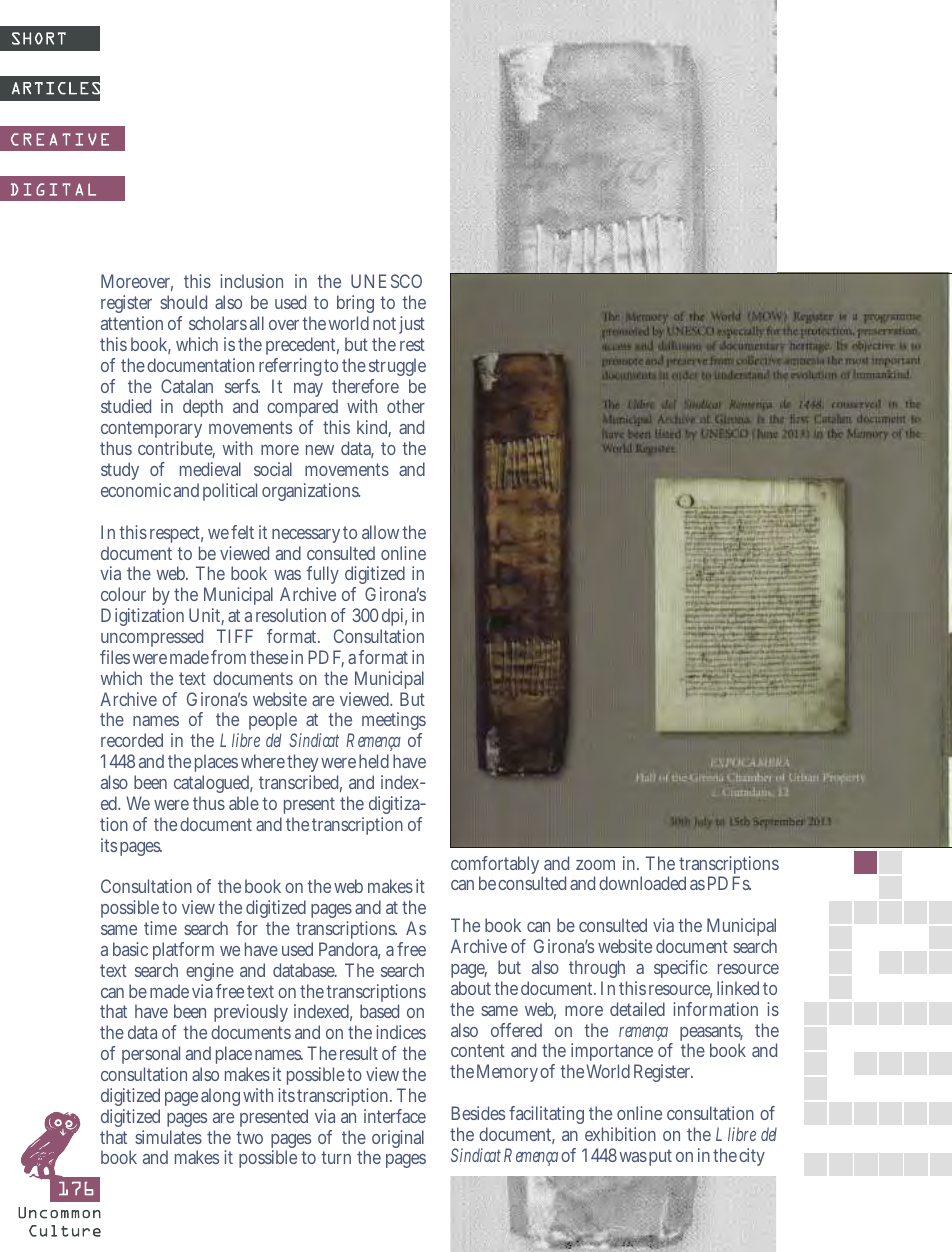 The width and height of the screenshot is (952, 1252). I want to click on original, so click(398, 1139).
